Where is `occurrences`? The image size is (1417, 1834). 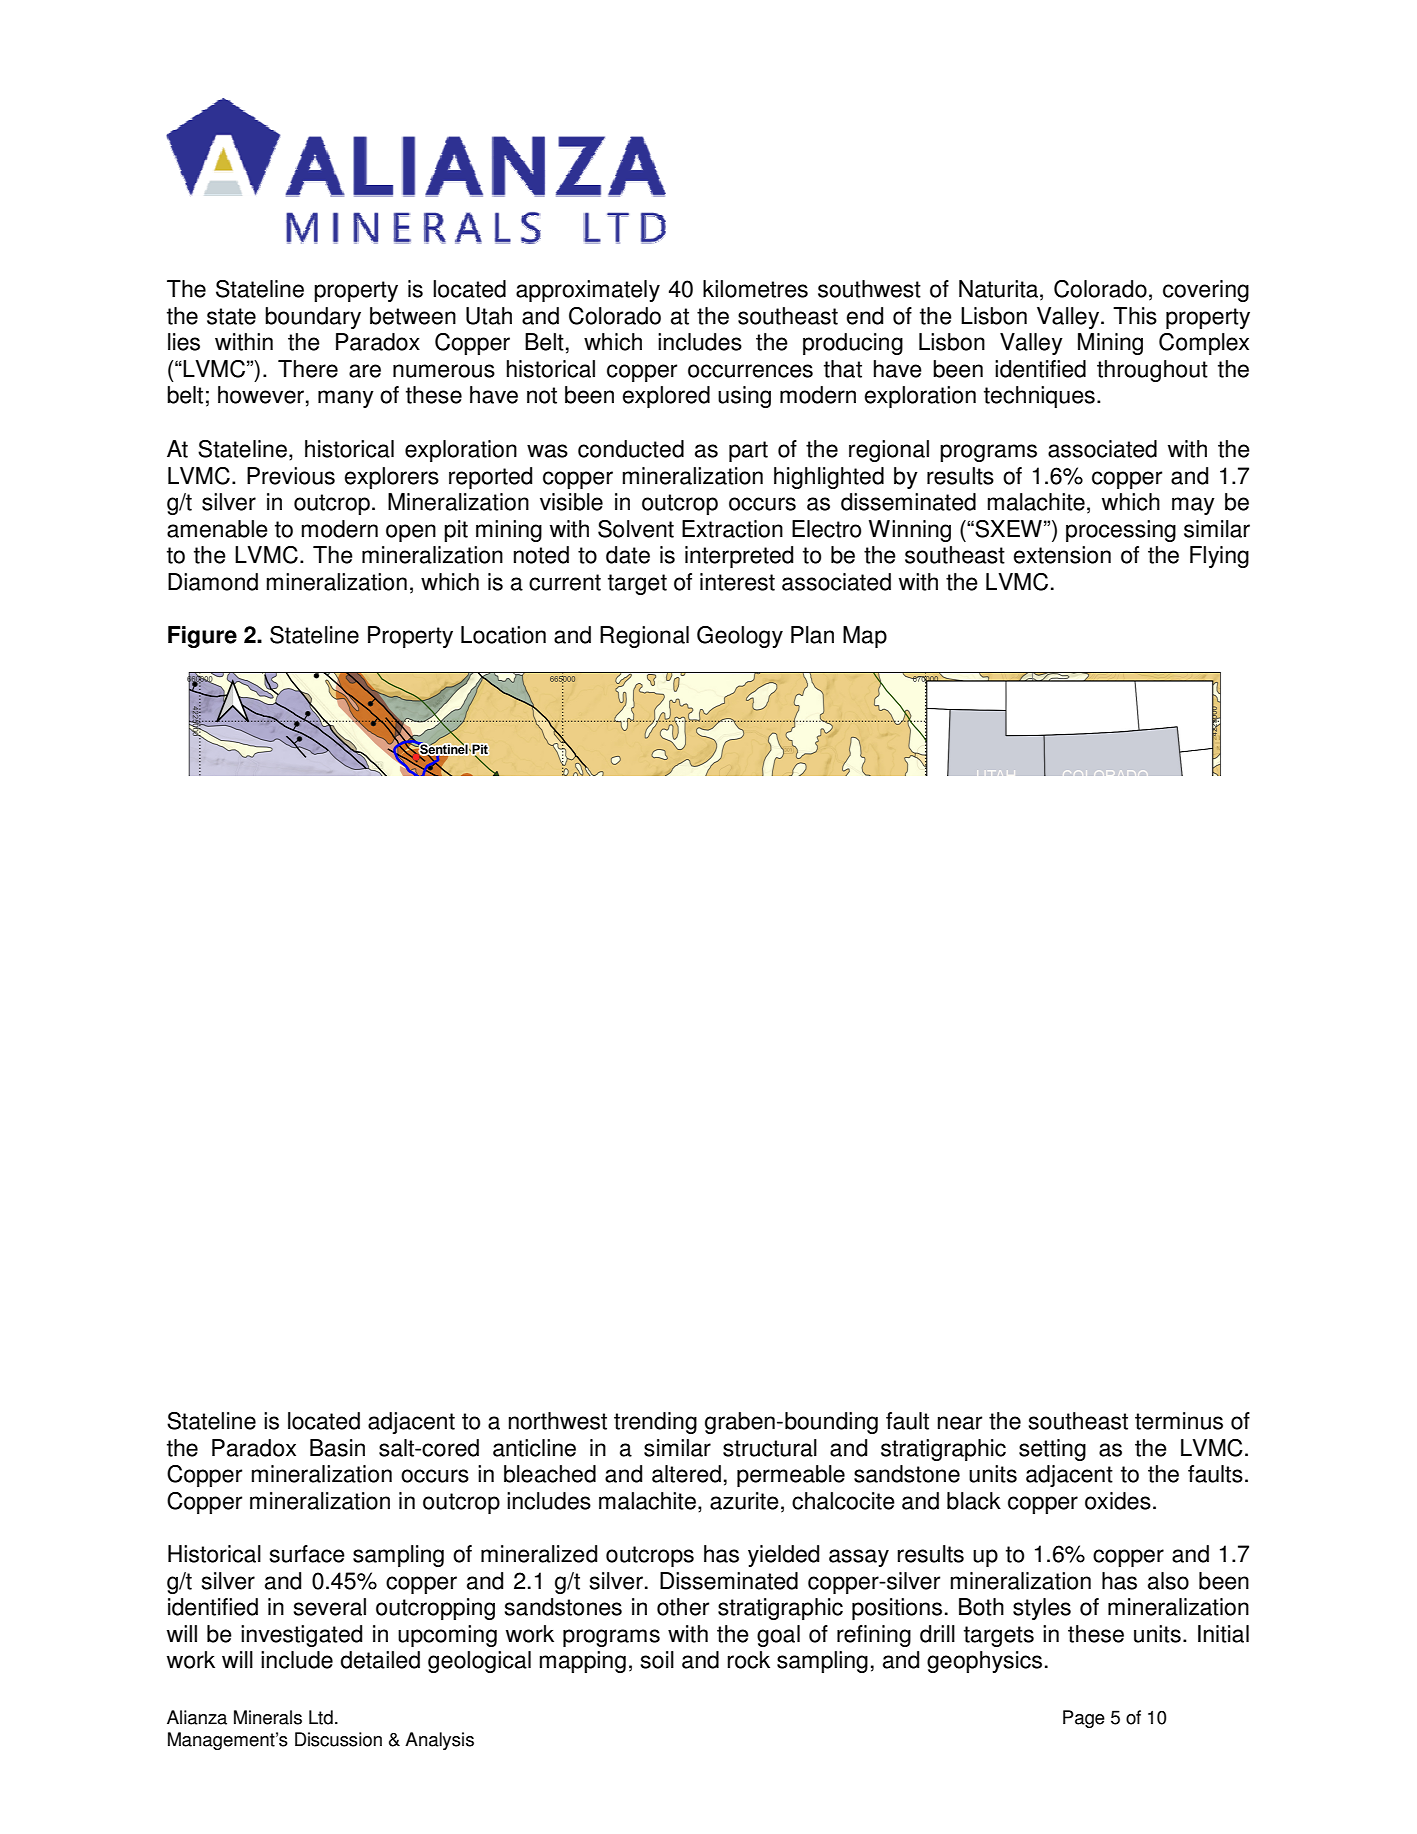
occurrences is located at coordinates (750, 371).
